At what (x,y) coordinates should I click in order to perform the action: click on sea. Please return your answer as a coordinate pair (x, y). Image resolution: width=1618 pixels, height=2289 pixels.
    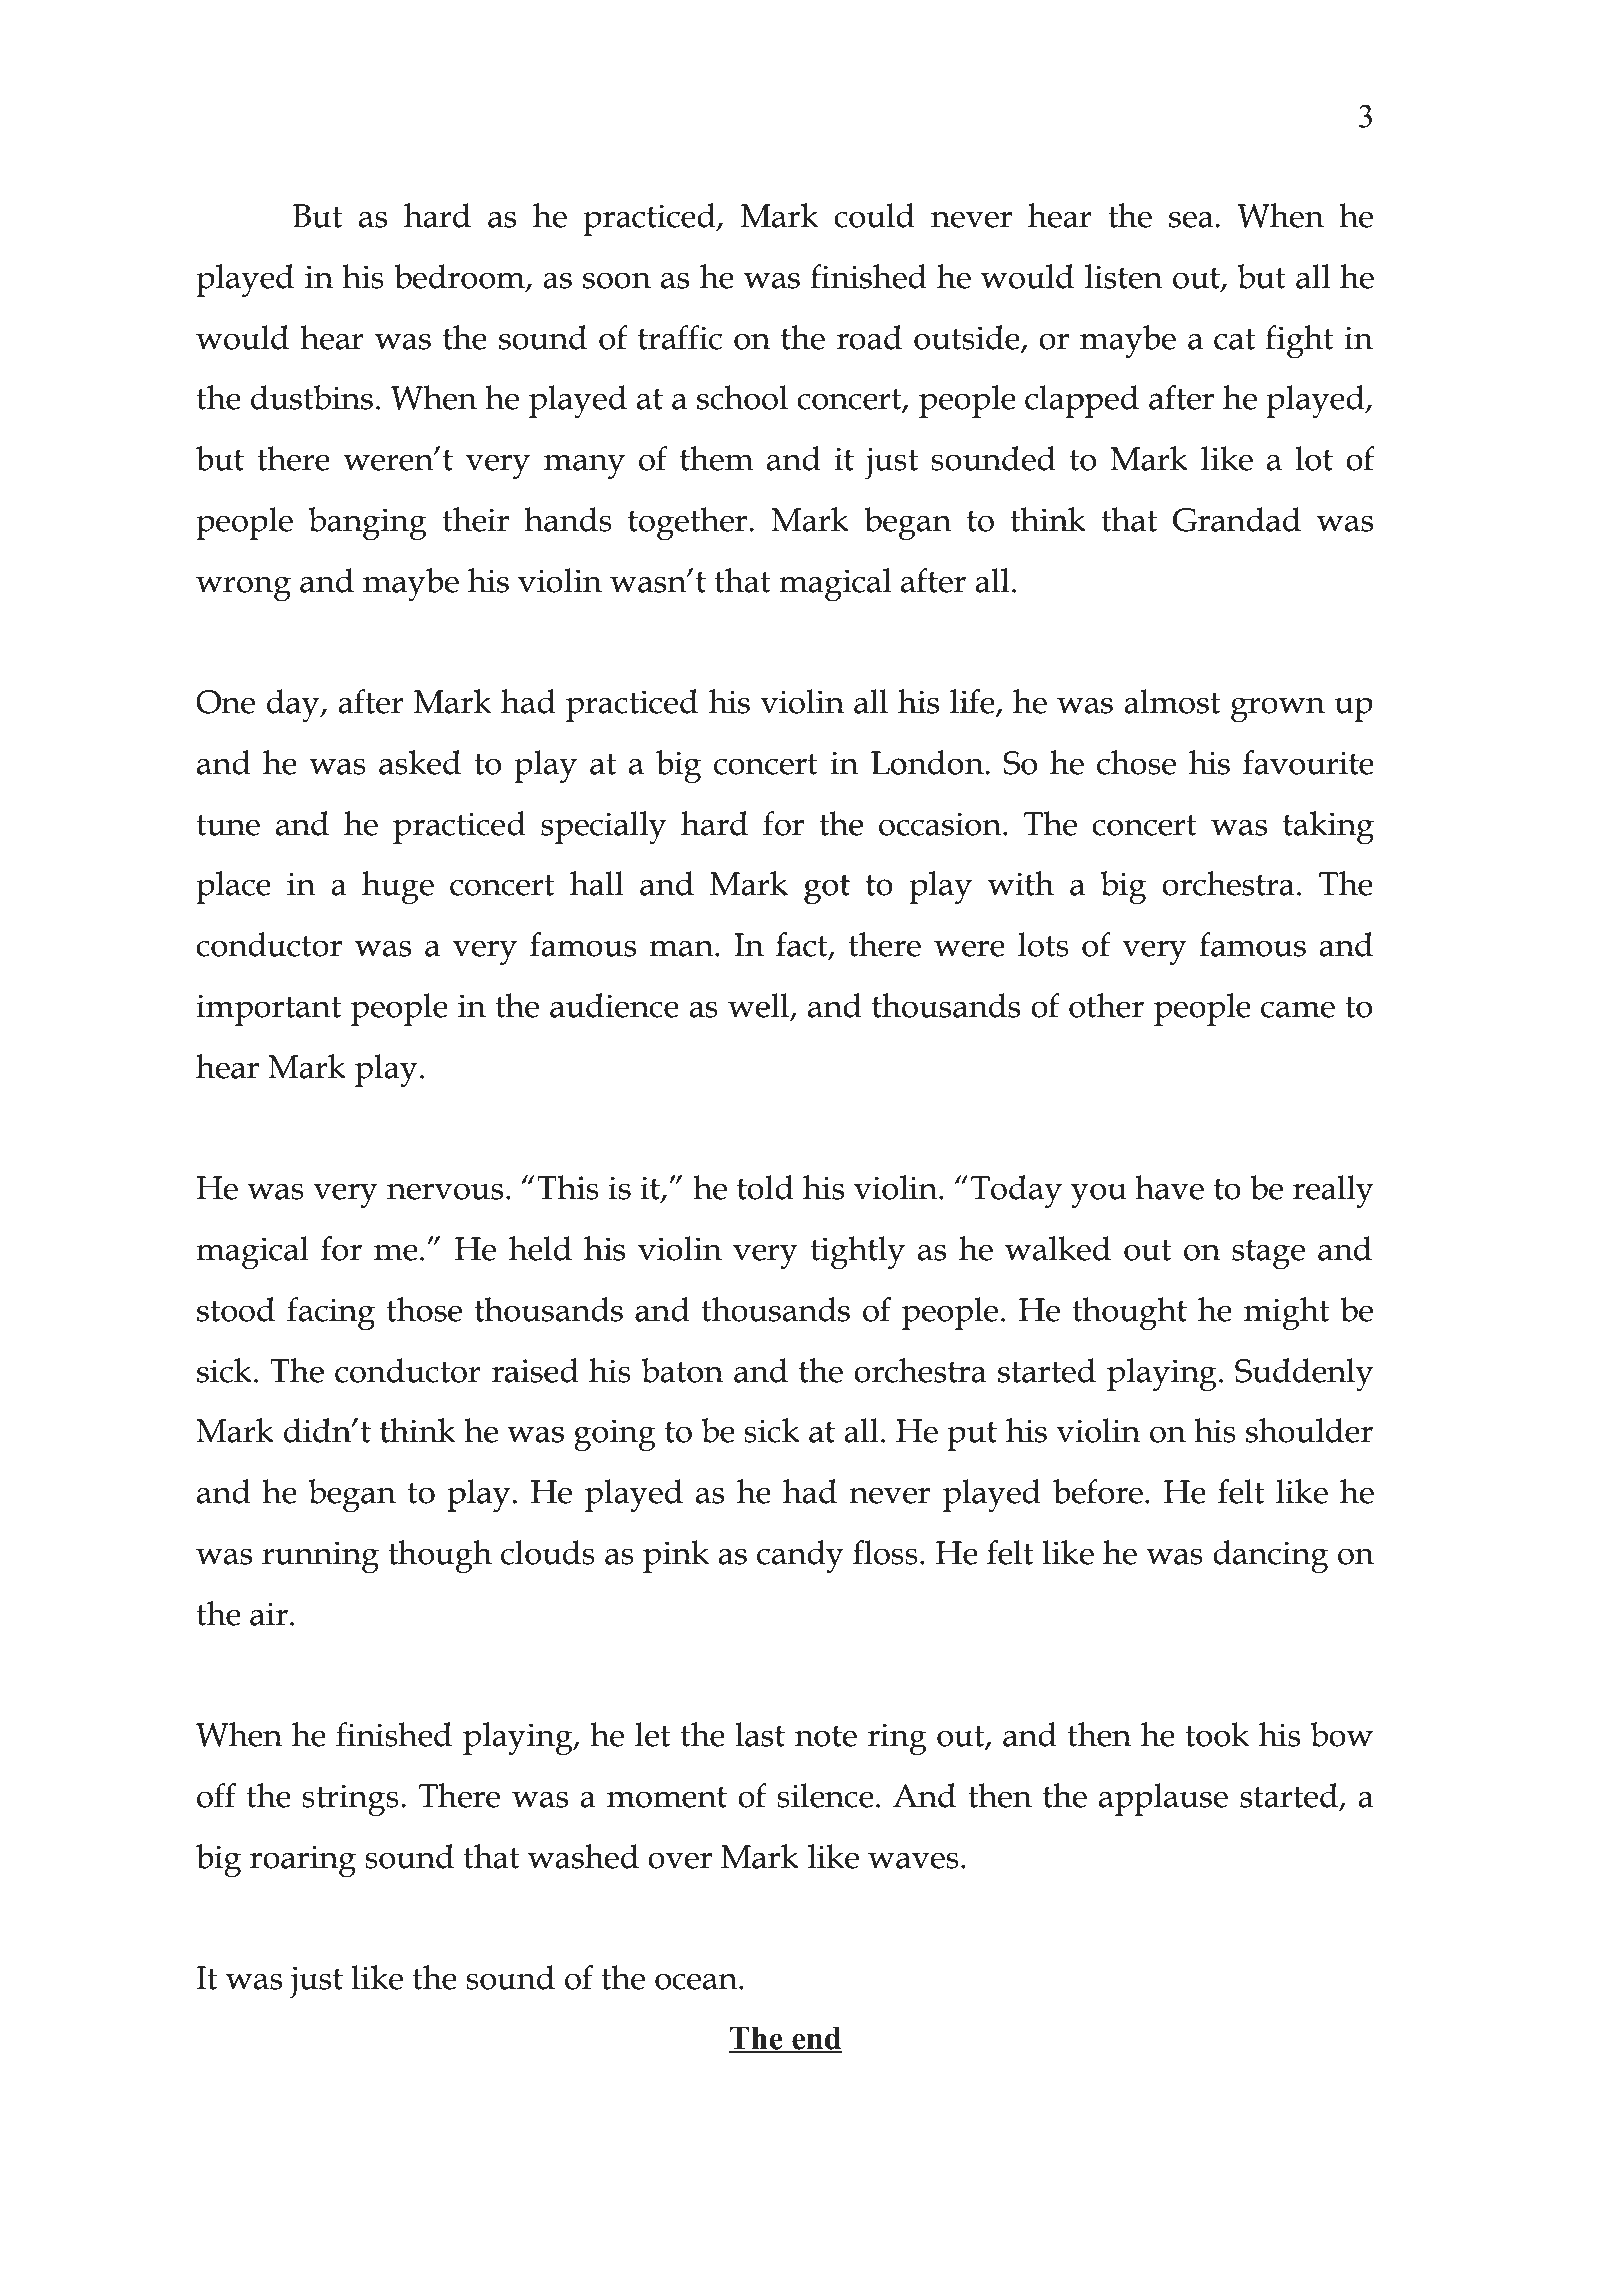
    Looking at the image, I should click on (1192, 219).
